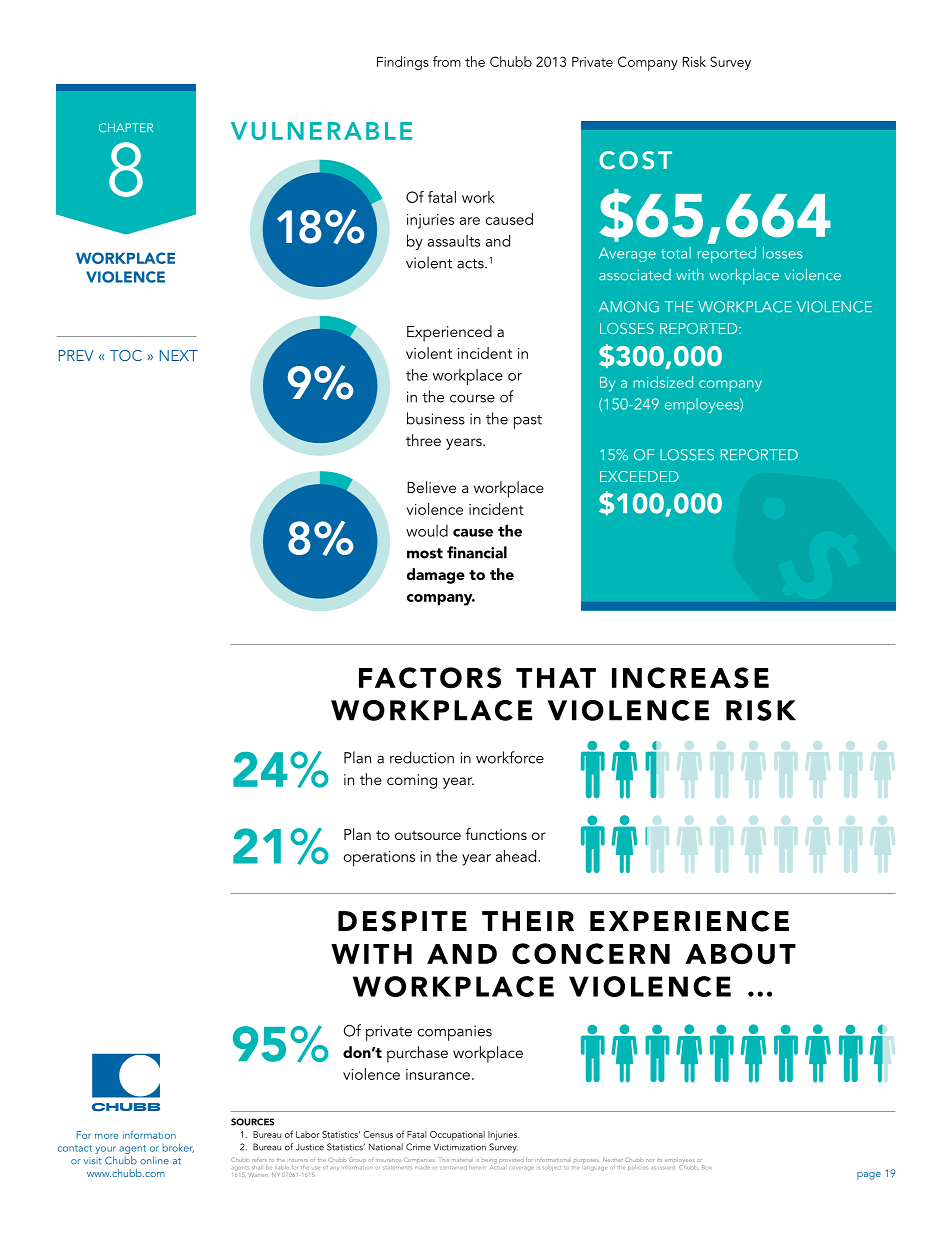 The image size is (952, 1233). Describe the element at coordinates (676, 253) in the image. I see `total` at that location.
